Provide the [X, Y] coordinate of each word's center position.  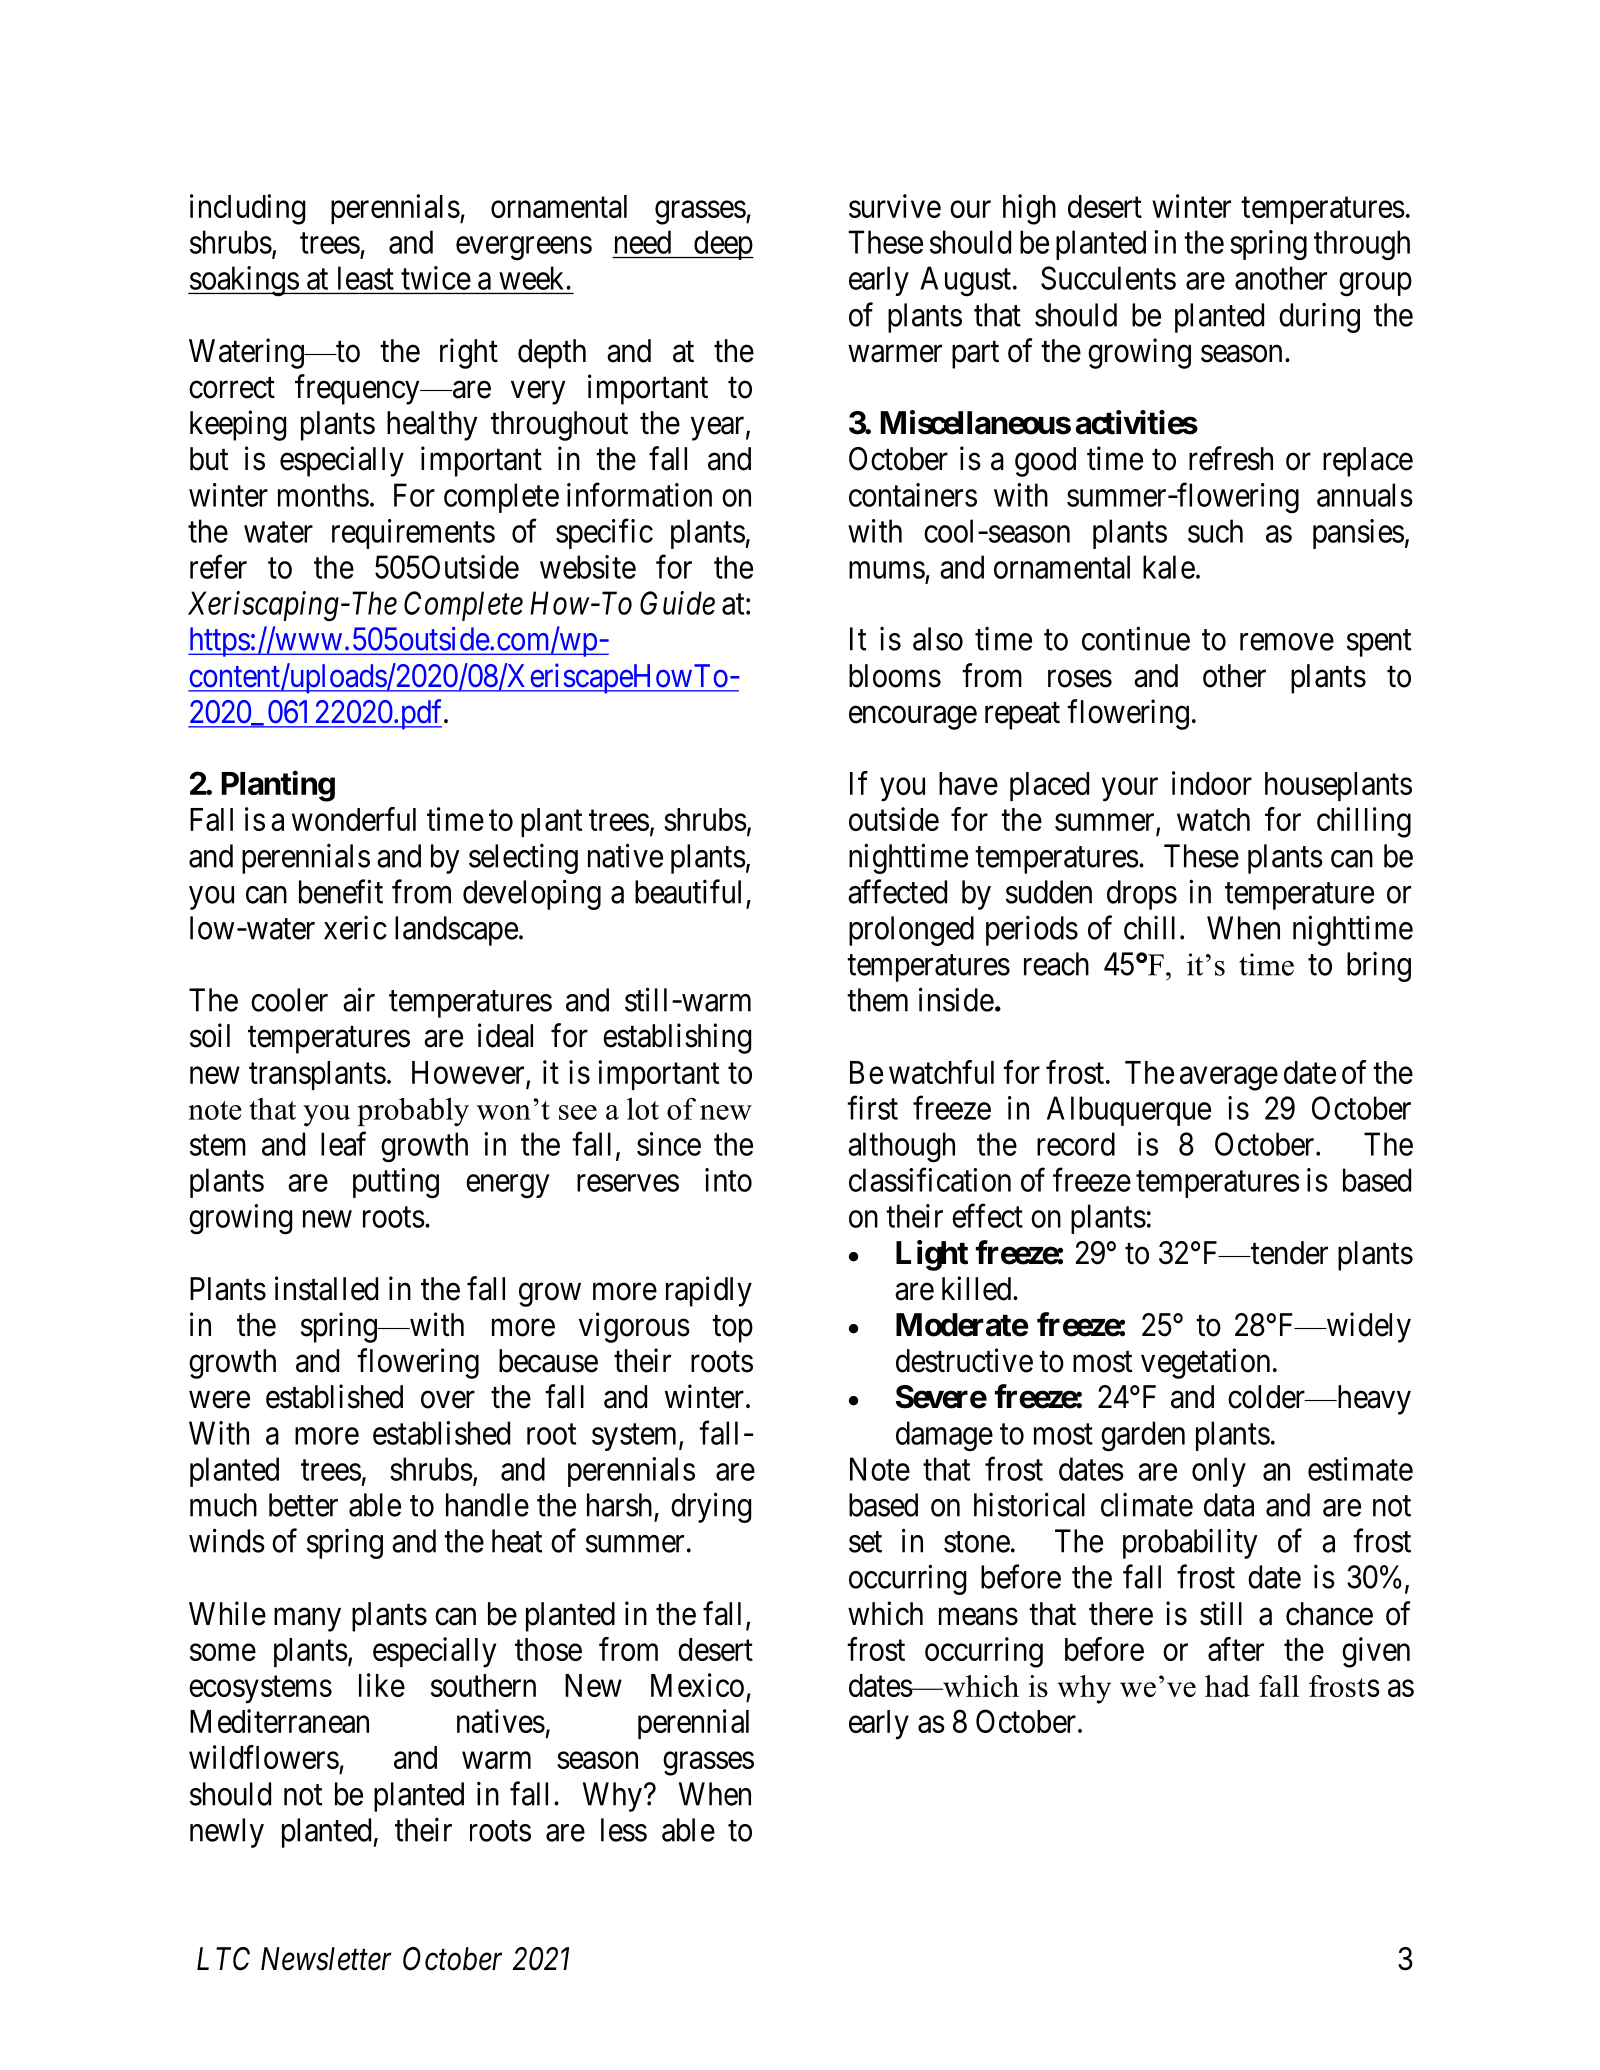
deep [722, 245]
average [1229, 1079]
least [366, 278]
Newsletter [326, 1959]
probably [413, 1112]
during [1319, 317]
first [872, 1108]
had [1227, 1686]
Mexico [697, 1685]
